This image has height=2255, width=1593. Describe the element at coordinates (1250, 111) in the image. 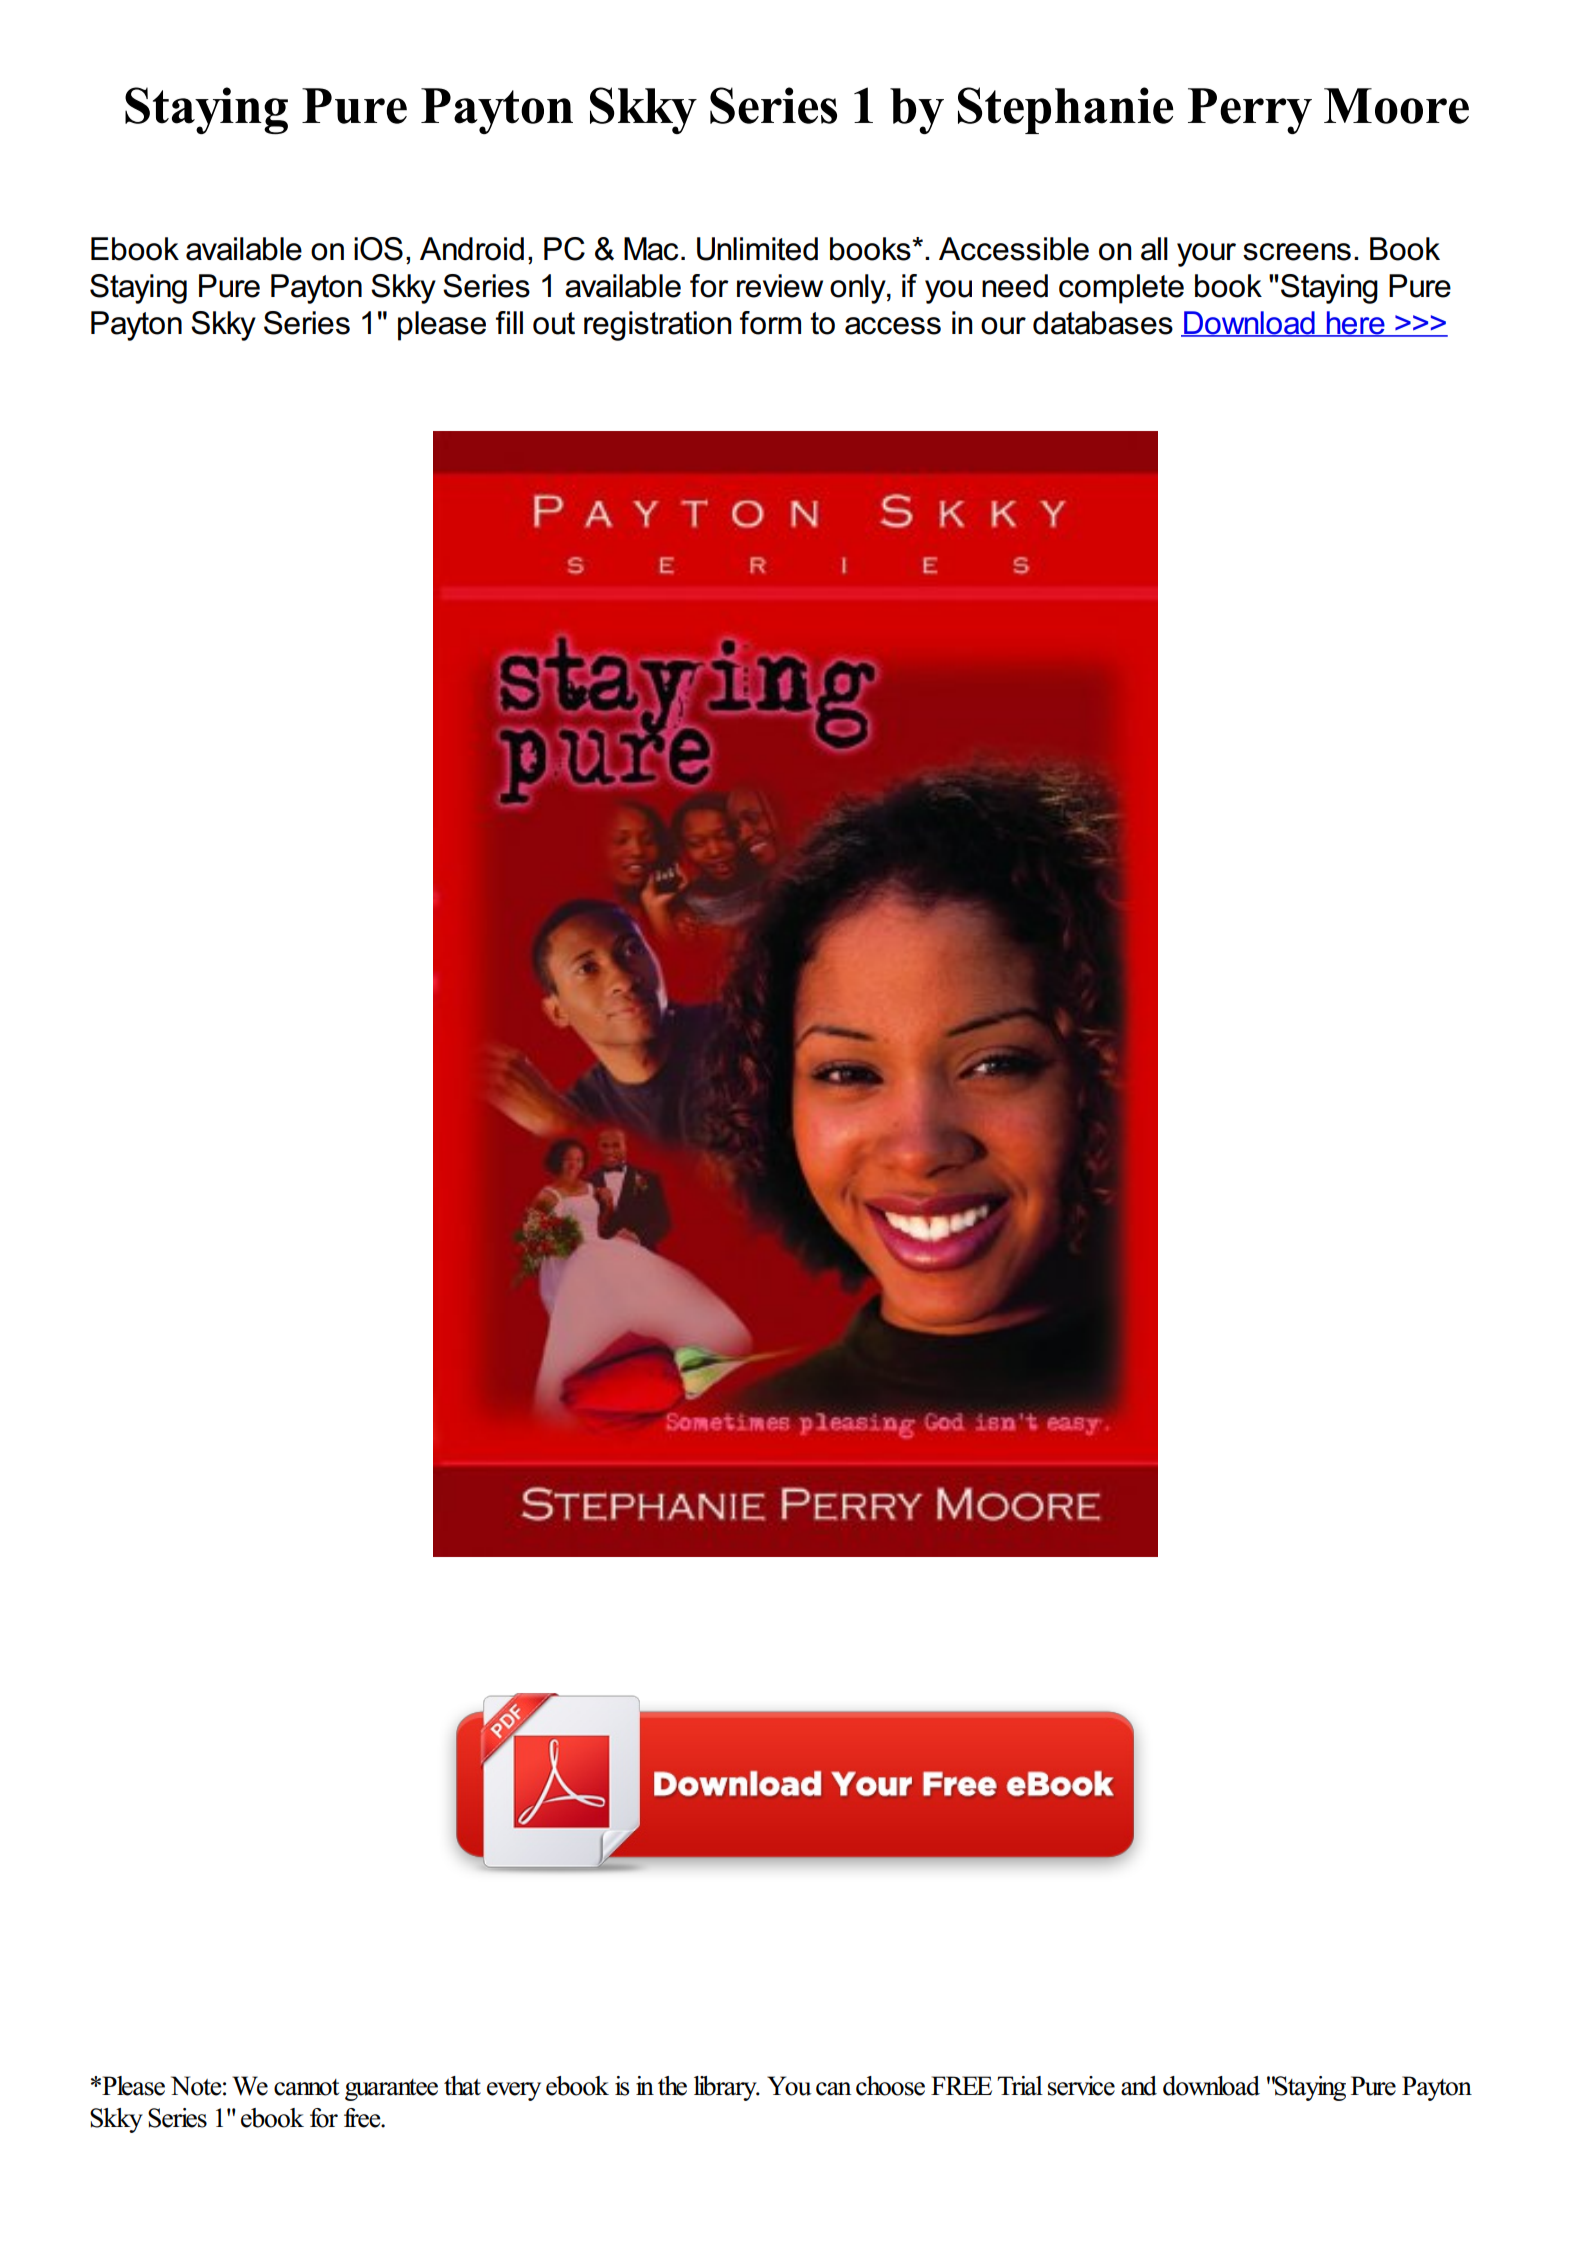

I see `Perry` at that location.
